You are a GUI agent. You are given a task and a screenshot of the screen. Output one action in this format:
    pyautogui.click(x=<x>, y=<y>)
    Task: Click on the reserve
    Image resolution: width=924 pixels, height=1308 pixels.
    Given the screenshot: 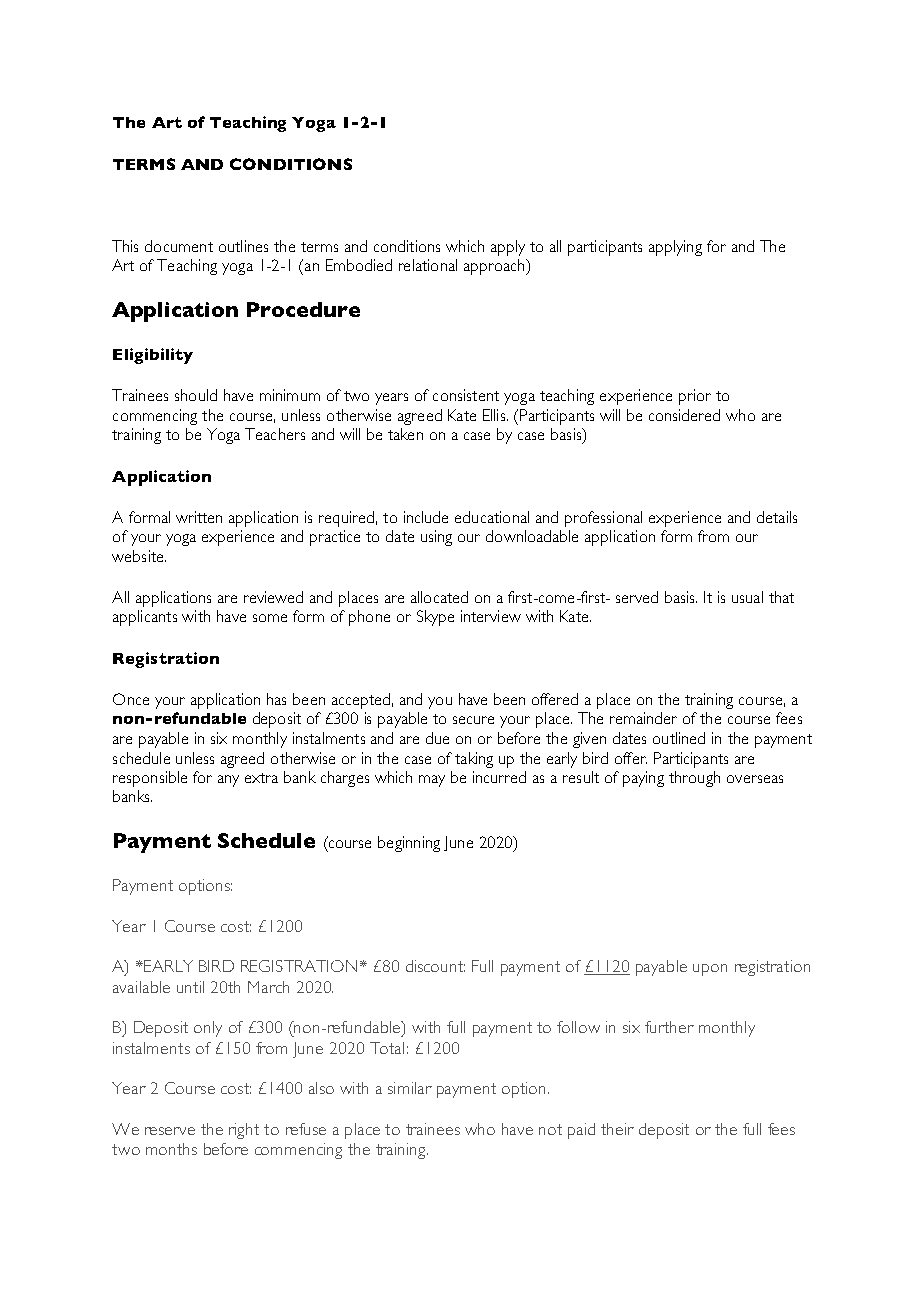 What is the action you would take?
    pyautogui.click(x=170, y=1131)
